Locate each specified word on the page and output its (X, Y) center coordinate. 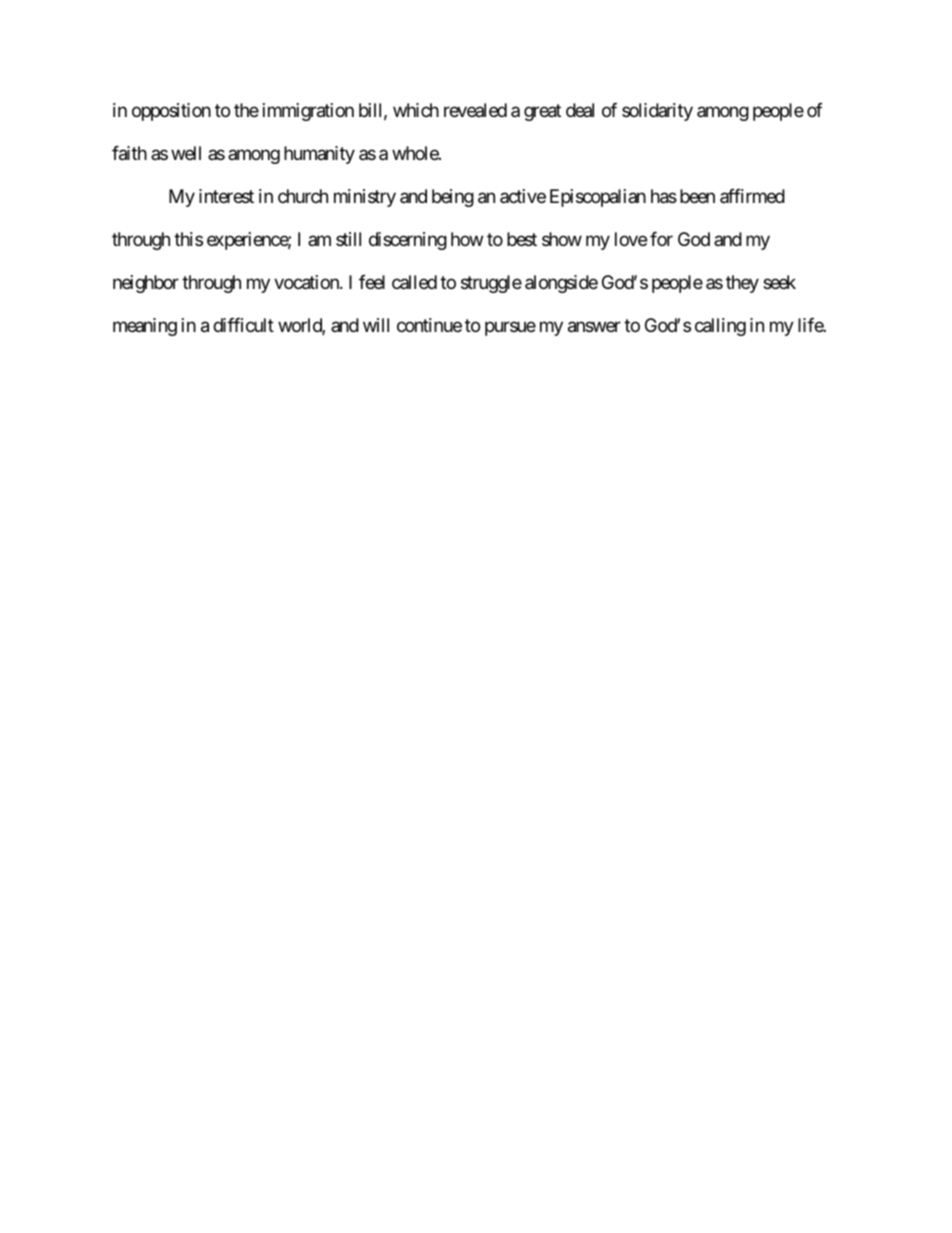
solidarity (657, 112)
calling (720, 327)
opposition (171, 112)
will (376, 325)
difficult (243, 325)
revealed (475, 110)
